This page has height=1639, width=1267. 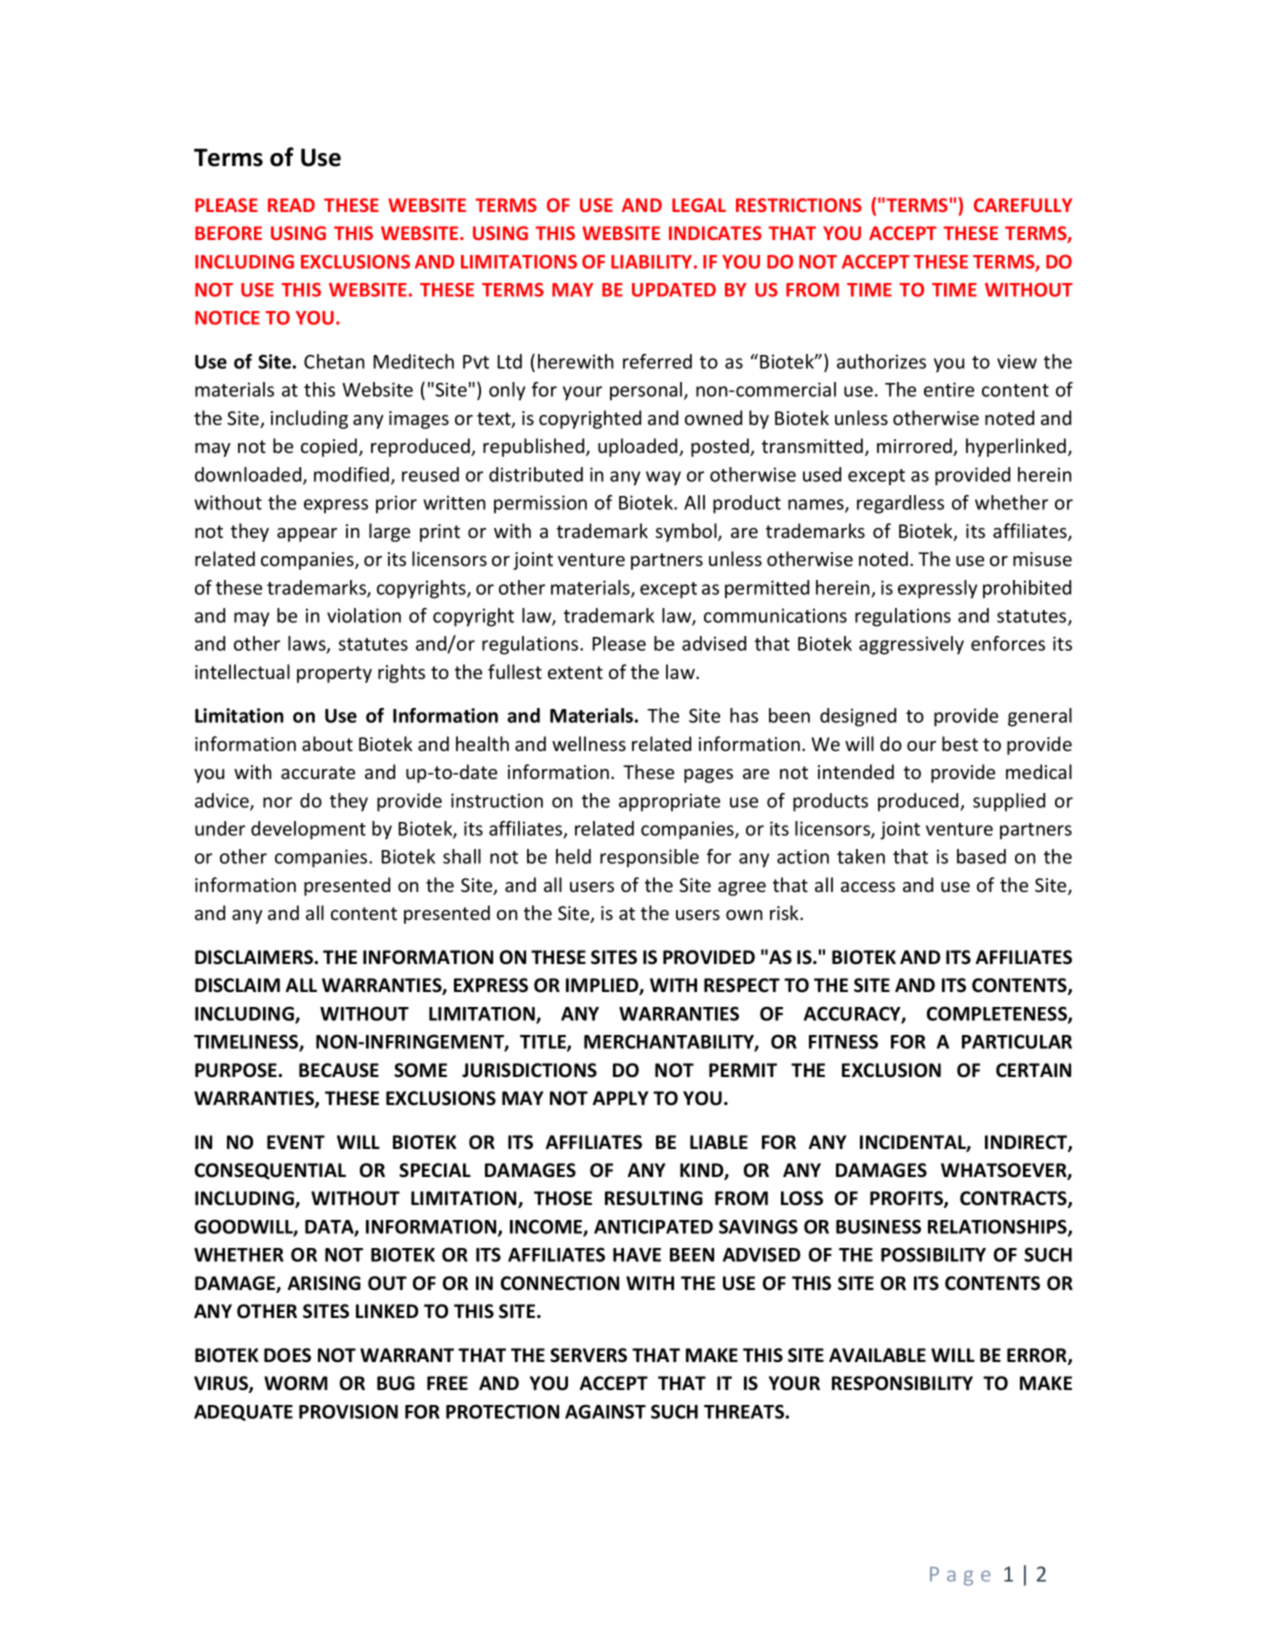 I want to click on LEGAL, so click(x=699, y=205).
